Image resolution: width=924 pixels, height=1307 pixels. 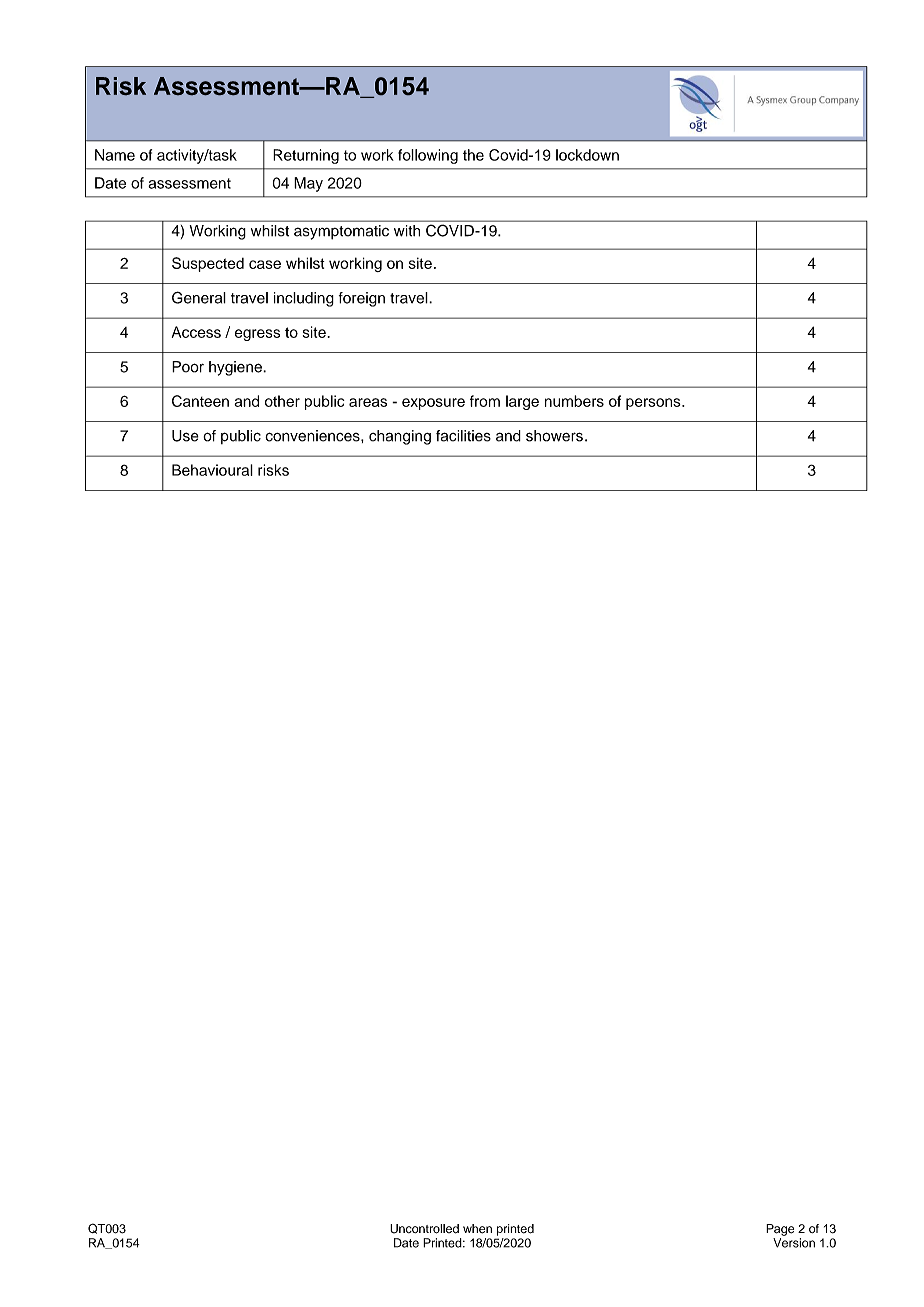 I want to click on facilities, so click(x=463, y=436).
